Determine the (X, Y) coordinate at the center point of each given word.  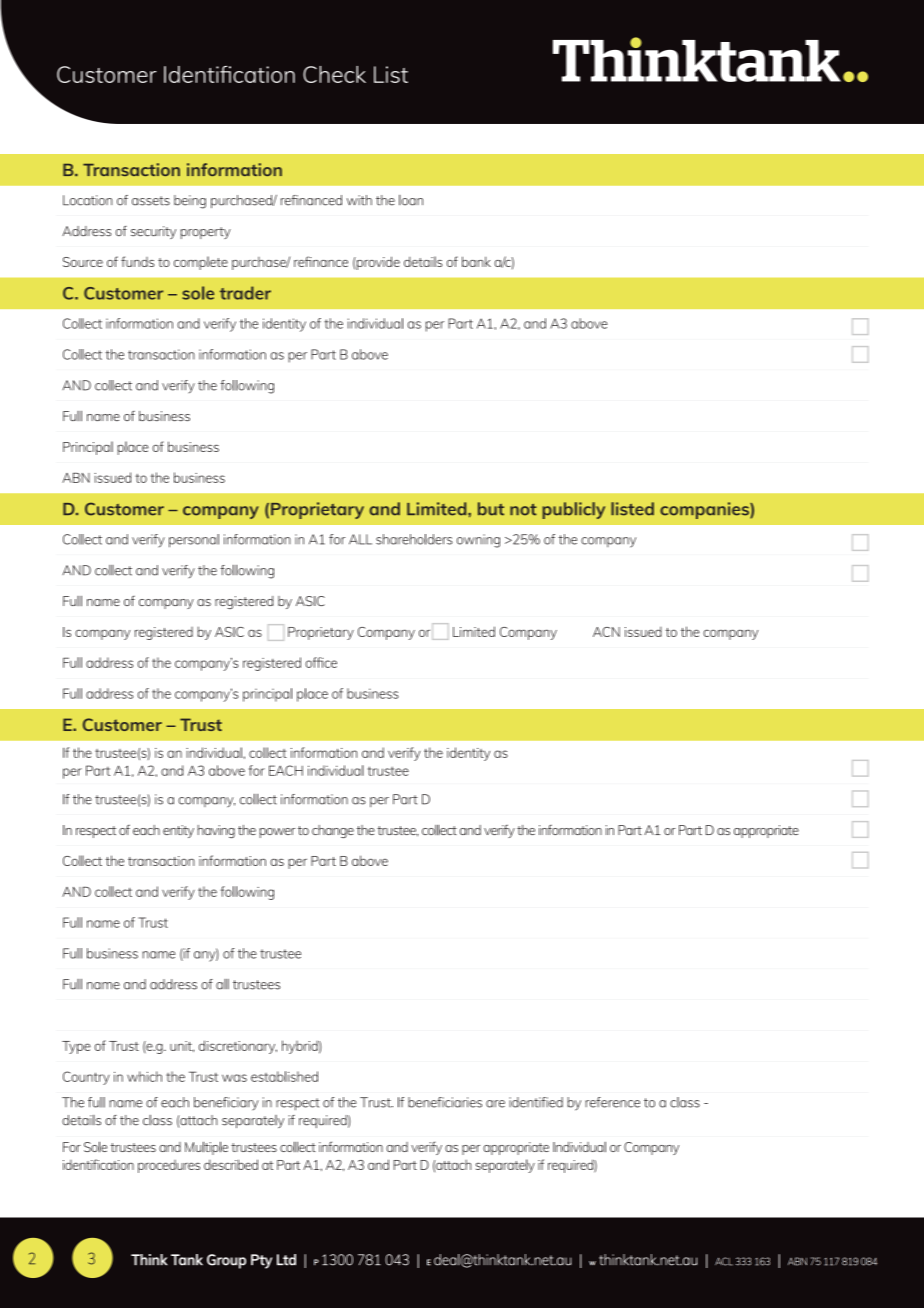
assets (151, 201)
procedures (169, 1166)
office (321, 662)
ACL (724, 1261)
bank (476, 261)
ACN (606, 632)
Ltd (286, 1260)
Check (334, 74)
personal (194, 541)
